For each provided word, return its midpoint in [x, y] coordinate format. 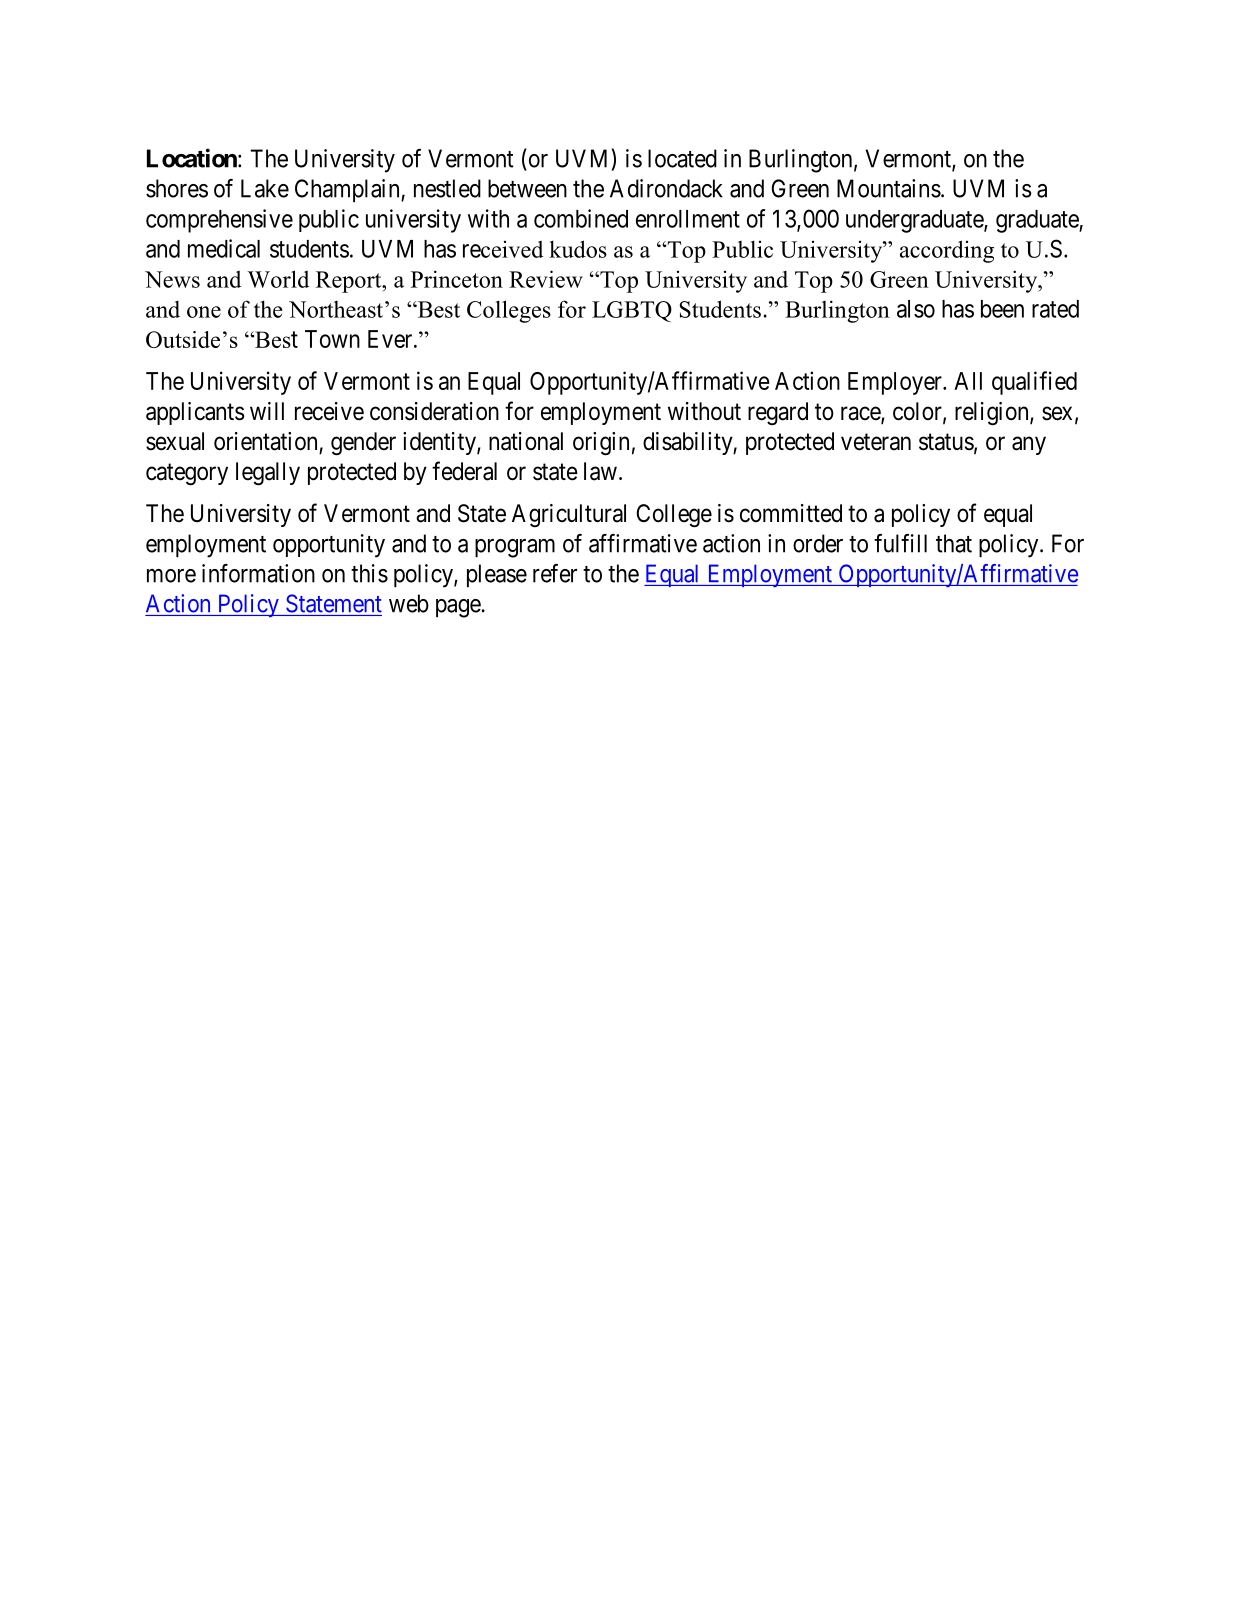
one [204, 312]
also [916, 309]
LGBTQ [632, 311]
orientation [265, 441]
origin [601, 444]
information [258, 573]
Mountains [889, 188]
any [1029, 445]
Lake [265, 188]
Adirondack [666, 188]
